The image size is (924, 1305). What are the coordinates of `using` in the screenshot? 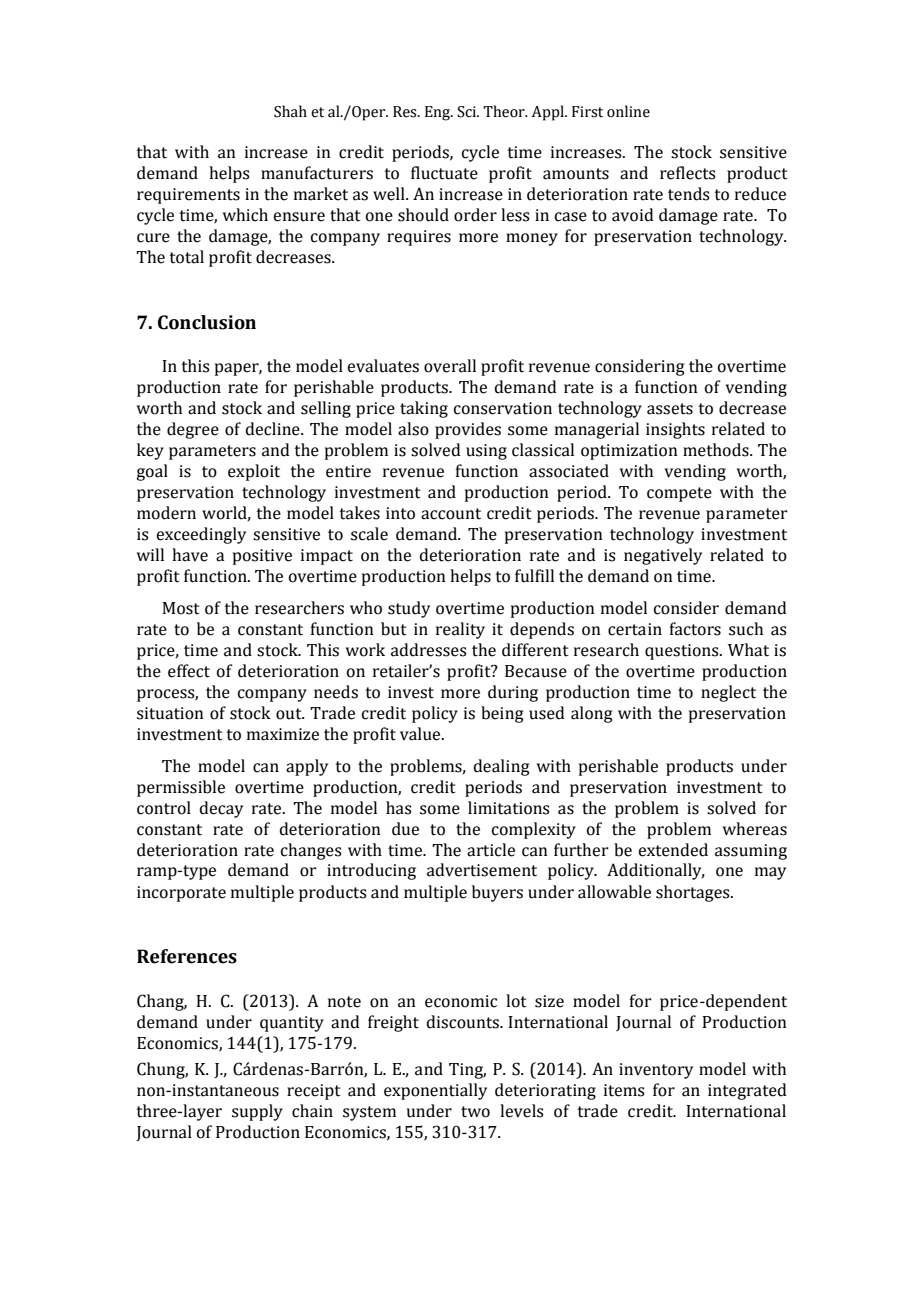 It's located at (486, 452).
